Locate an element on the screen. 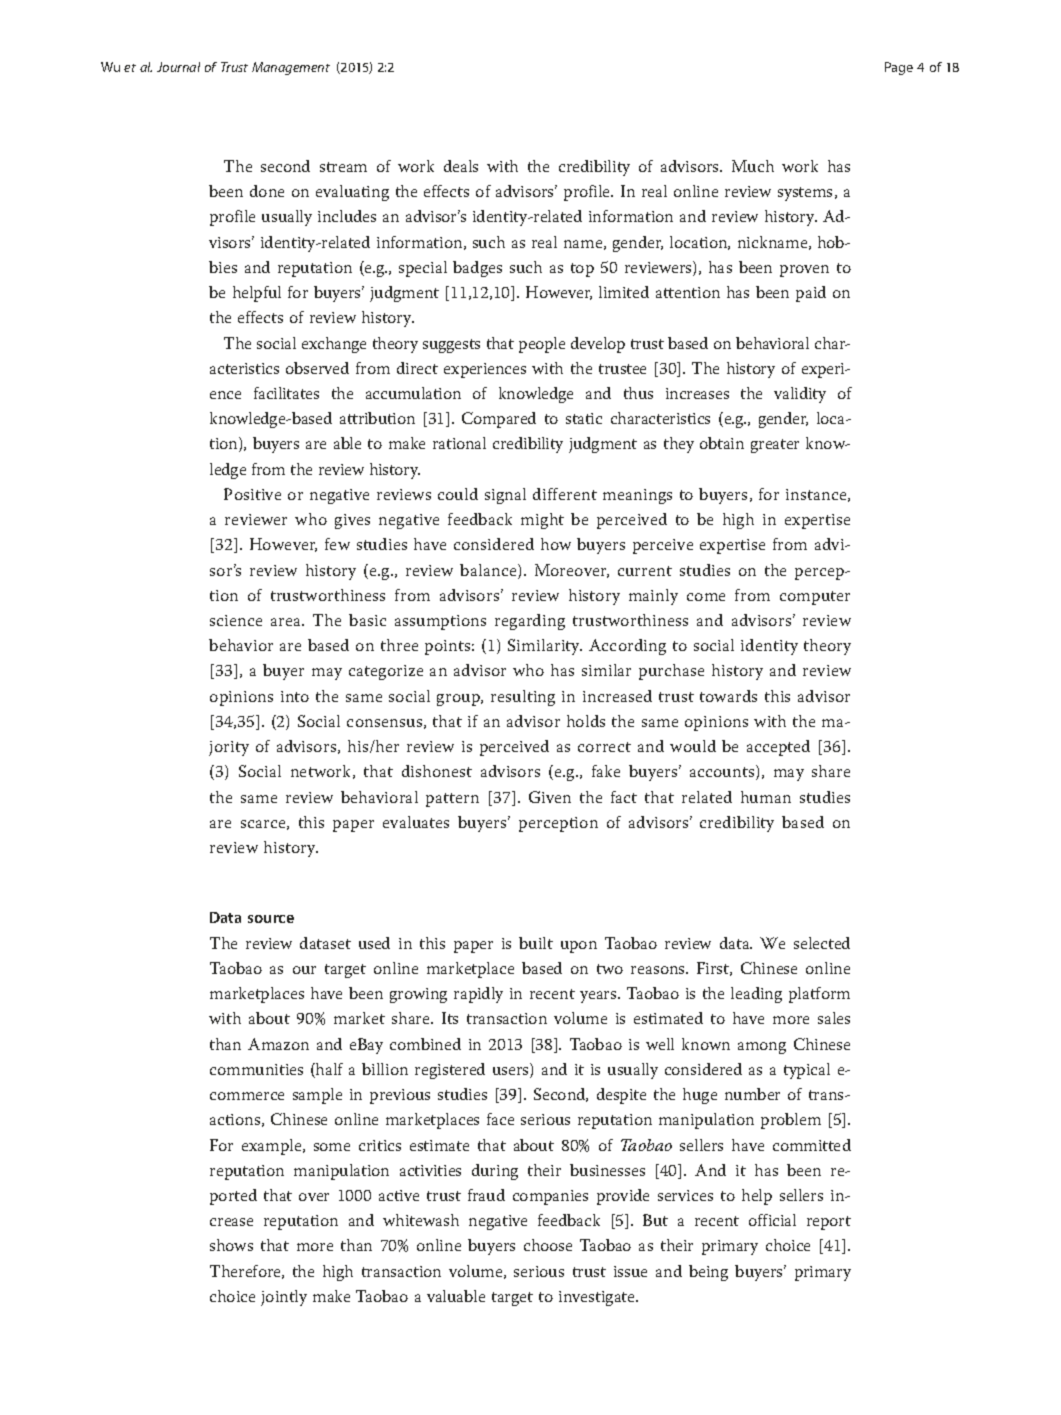 The width and height of the screenshot is (1061, 1415). Management is located at coordinates (291, 68).
